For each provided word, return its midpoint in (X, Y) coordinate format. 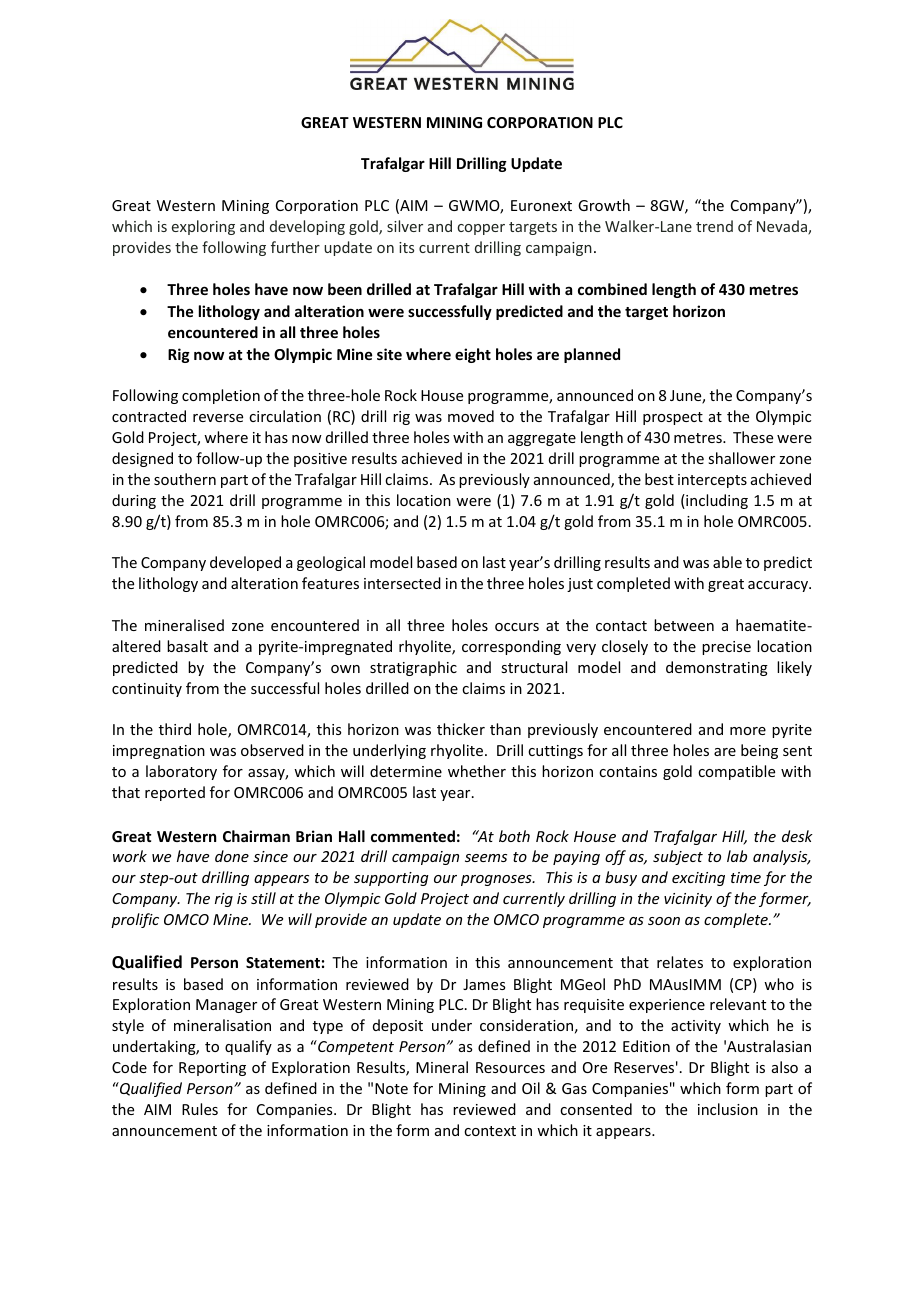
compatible (736, 772)
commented (413, 836)
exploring (203, 227)
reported (175, 793)
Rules (200, 1109)
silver (405, 226)
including (716, 501)
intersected (402, 583)
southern (185, 479)
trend (714, 226)
